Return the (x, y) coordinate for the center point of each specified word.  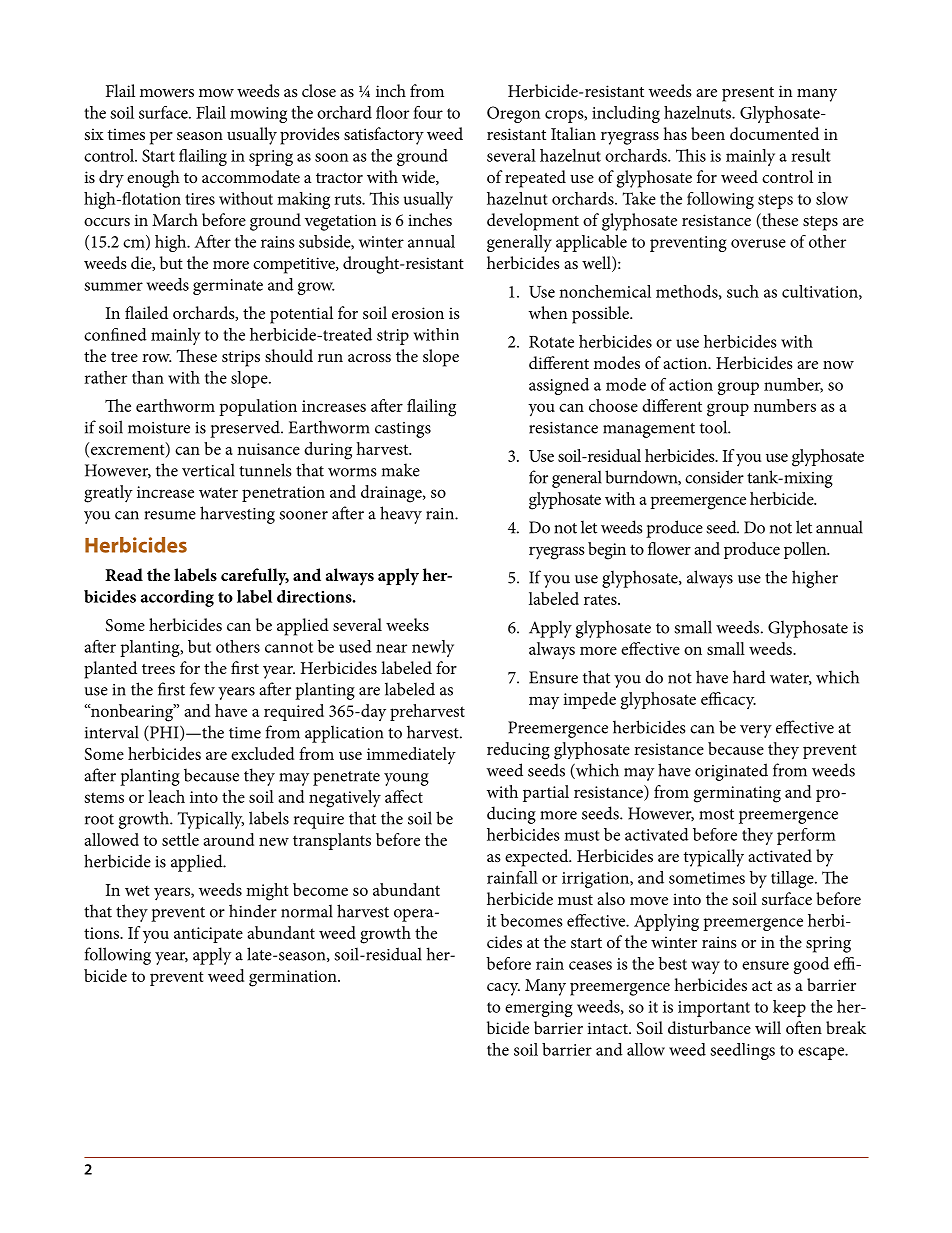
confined (115, 334)
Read (124, 574)
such (743, 291)
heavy (401, 515)
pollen (806, 550)
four (428, 112)
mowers (167, 93)
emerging (539, 1009)
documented (774, 133)
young (406, 779)
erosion (418, 313)
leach (166, 796)
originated (731, 772)
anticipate (208, 935)
